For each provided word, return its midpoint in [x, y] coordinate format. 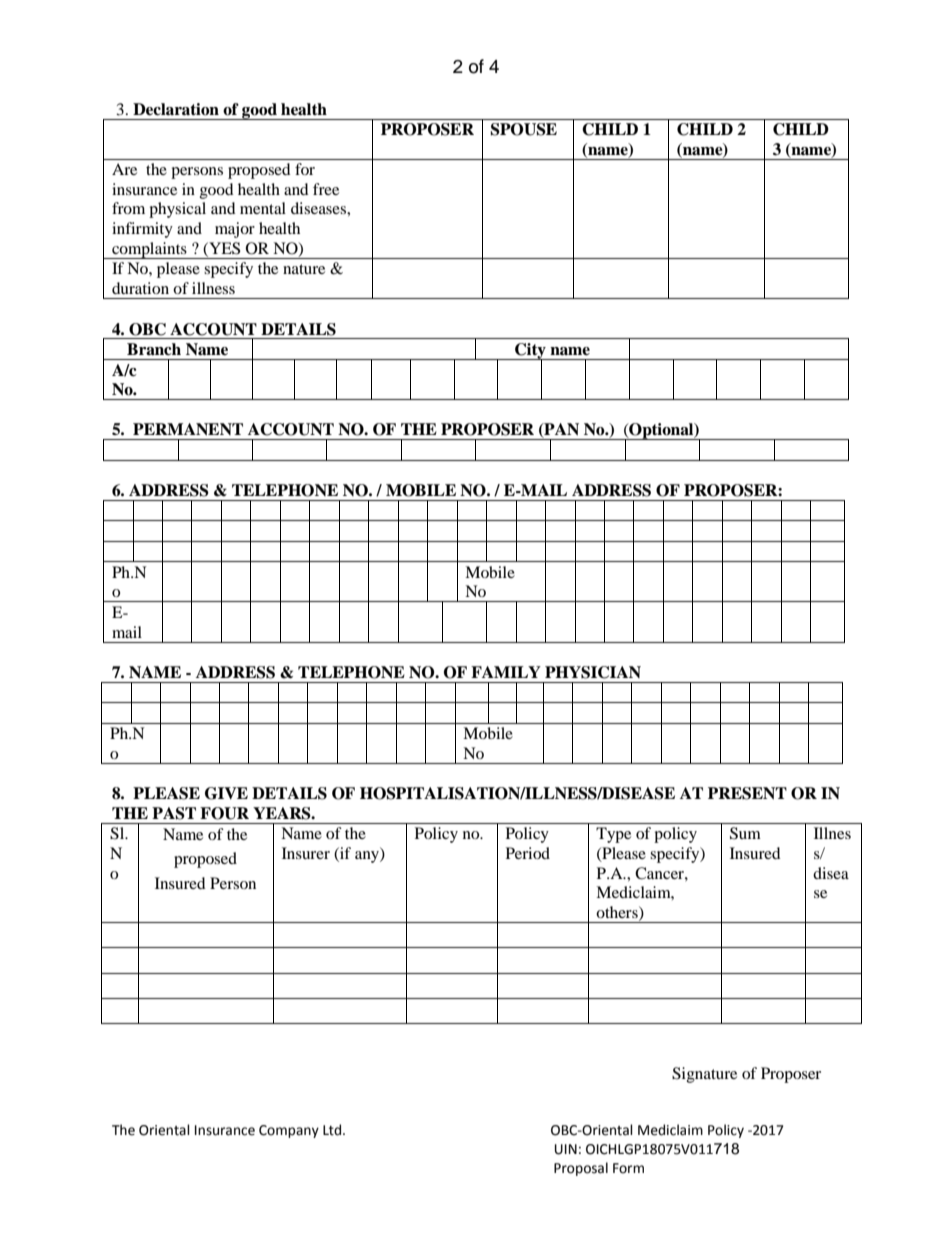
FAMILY [506, 672]
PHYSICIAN [593, 672]
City [530, 352]
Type [613, 835]
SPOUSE [523, 129]
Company [289, 1131]
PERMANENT [188, 429]
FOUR [224, 813]
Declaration [176, 109]
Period [528, 853]
